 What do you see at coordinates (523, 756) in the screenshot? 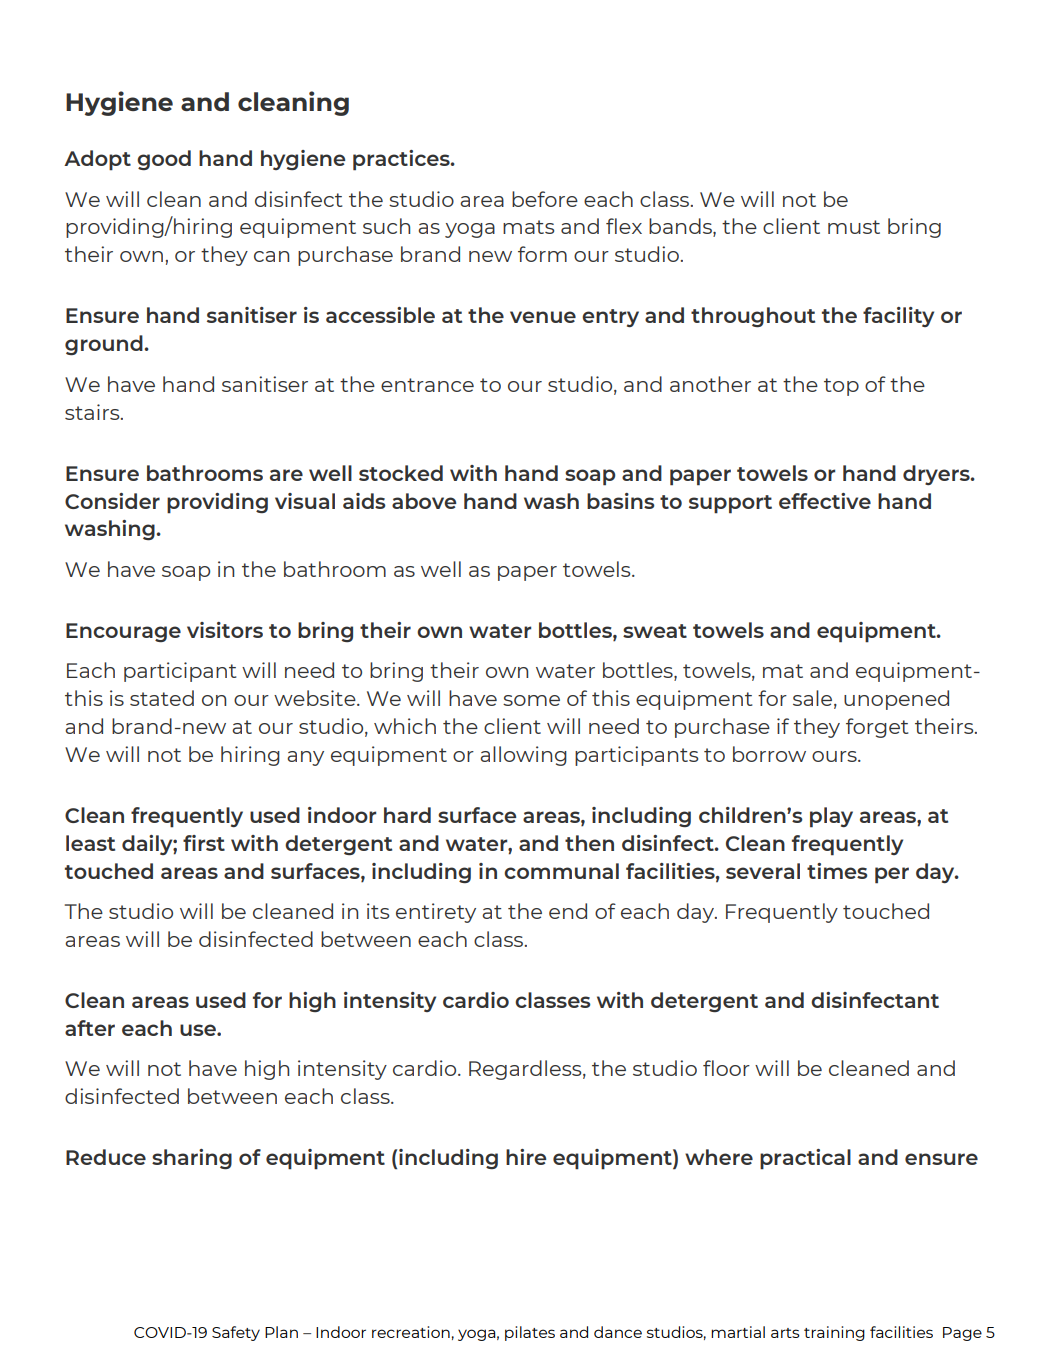
I see `allowing` at bounding box center [523, 756].
